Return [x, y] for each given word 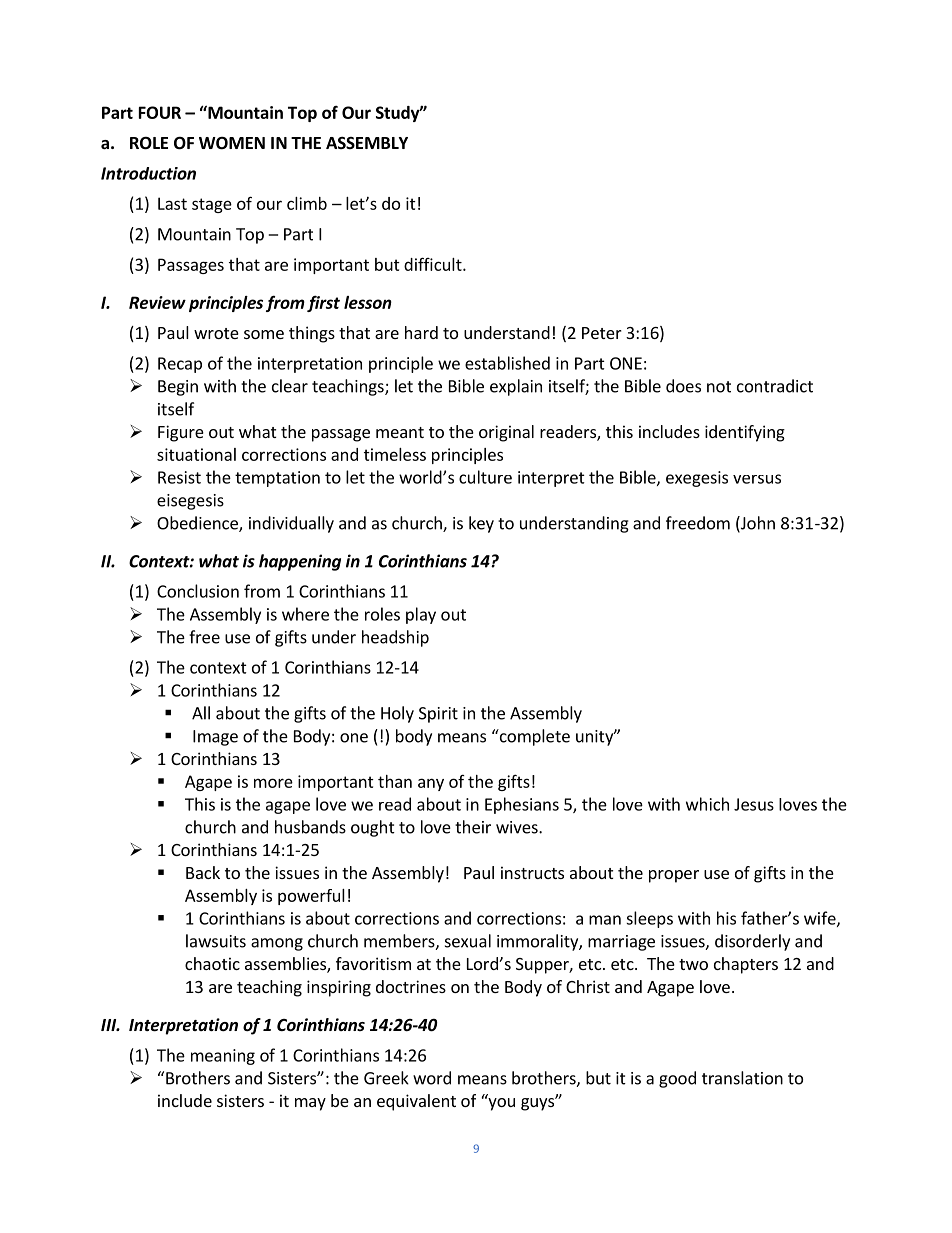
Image [215, 738]
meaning [223, 1057]
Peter [602, 333]
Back [203, 872]
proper [674, 876]
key [481, 524]
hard [421, 332]
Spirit [438, 715]
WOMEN [232, 143]
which [707, 804]
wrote [216, 333]
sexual [468, 941]
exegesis [697, 479]
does [683, 386]
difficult [434, 264]
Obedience [198, 524]
